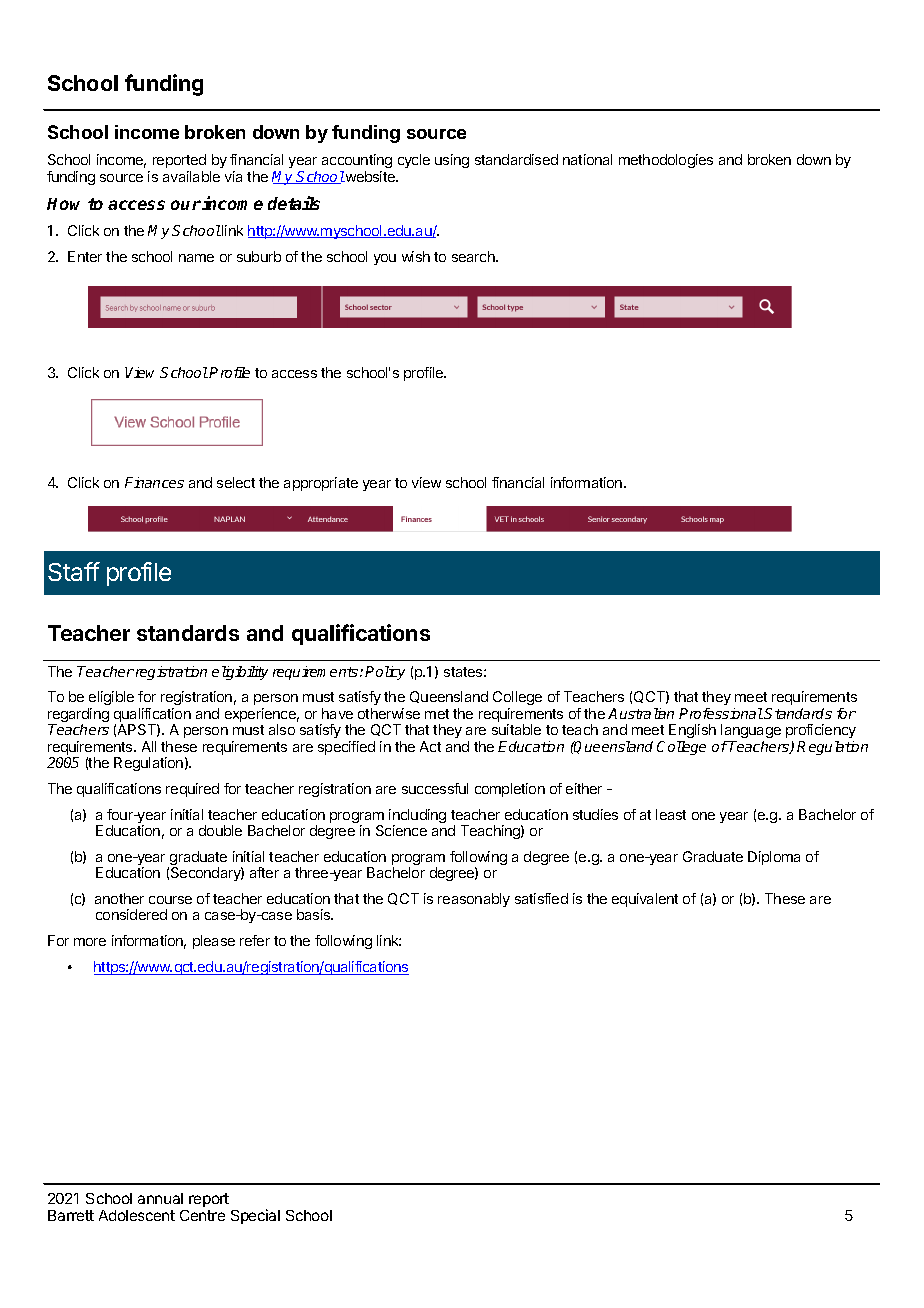 This document has height=1308, width=924. What do you see at coordinates (645, 900) in the document?
I see `equivalent` at bounding box center [645, 900].
